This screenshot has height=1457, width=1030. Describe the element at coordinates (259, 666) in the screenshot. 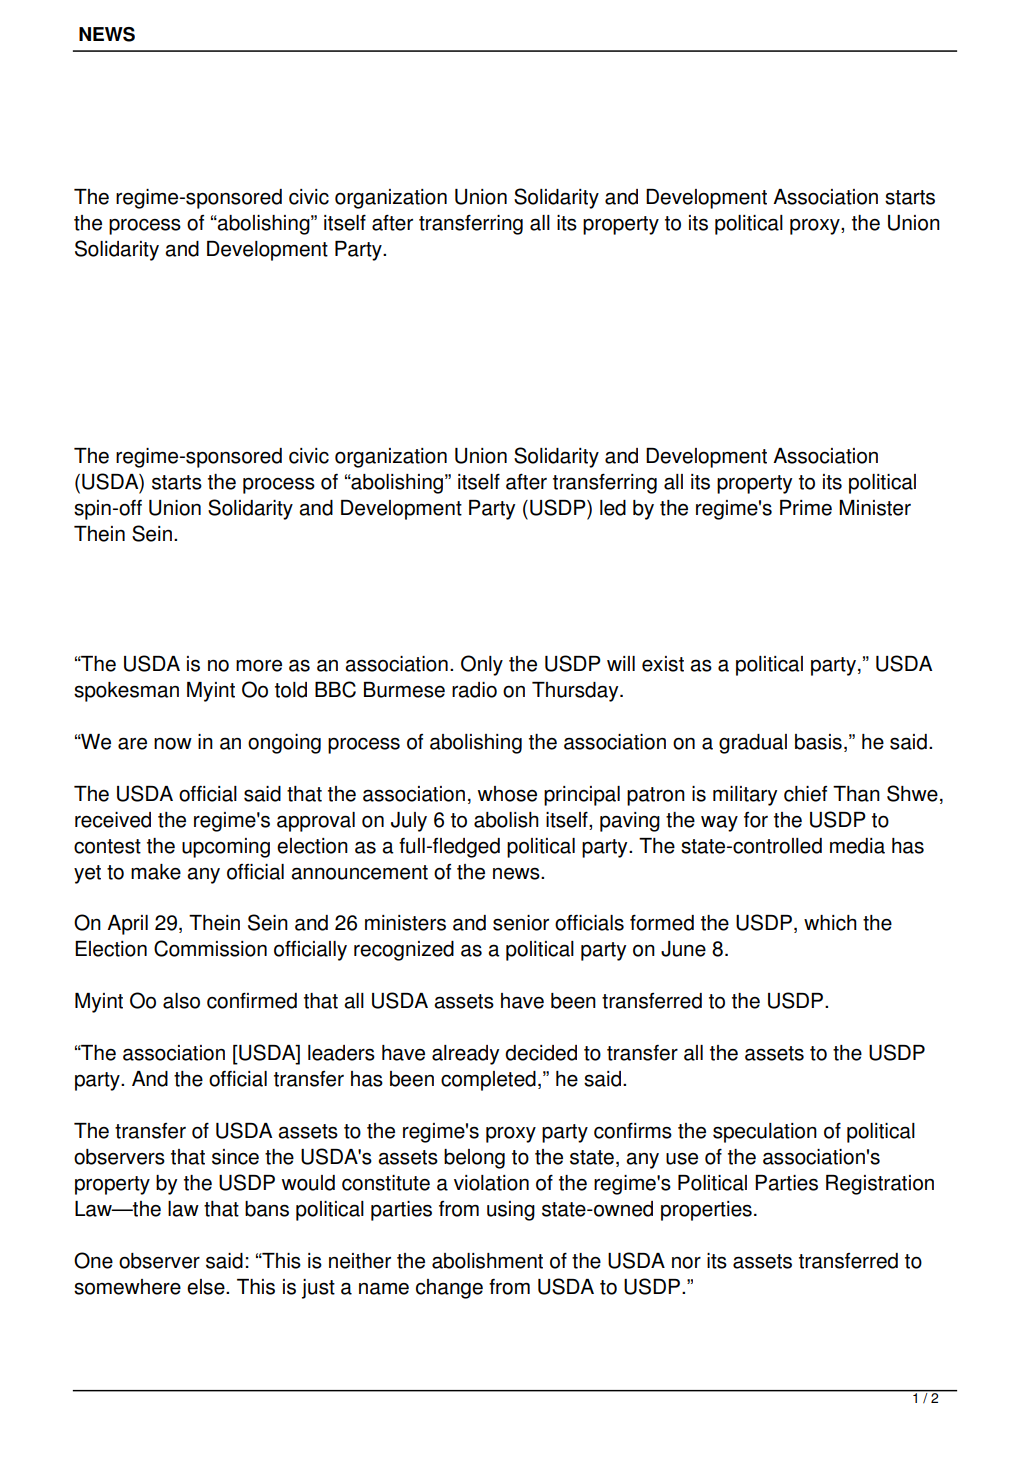

I see `more` at that location.
